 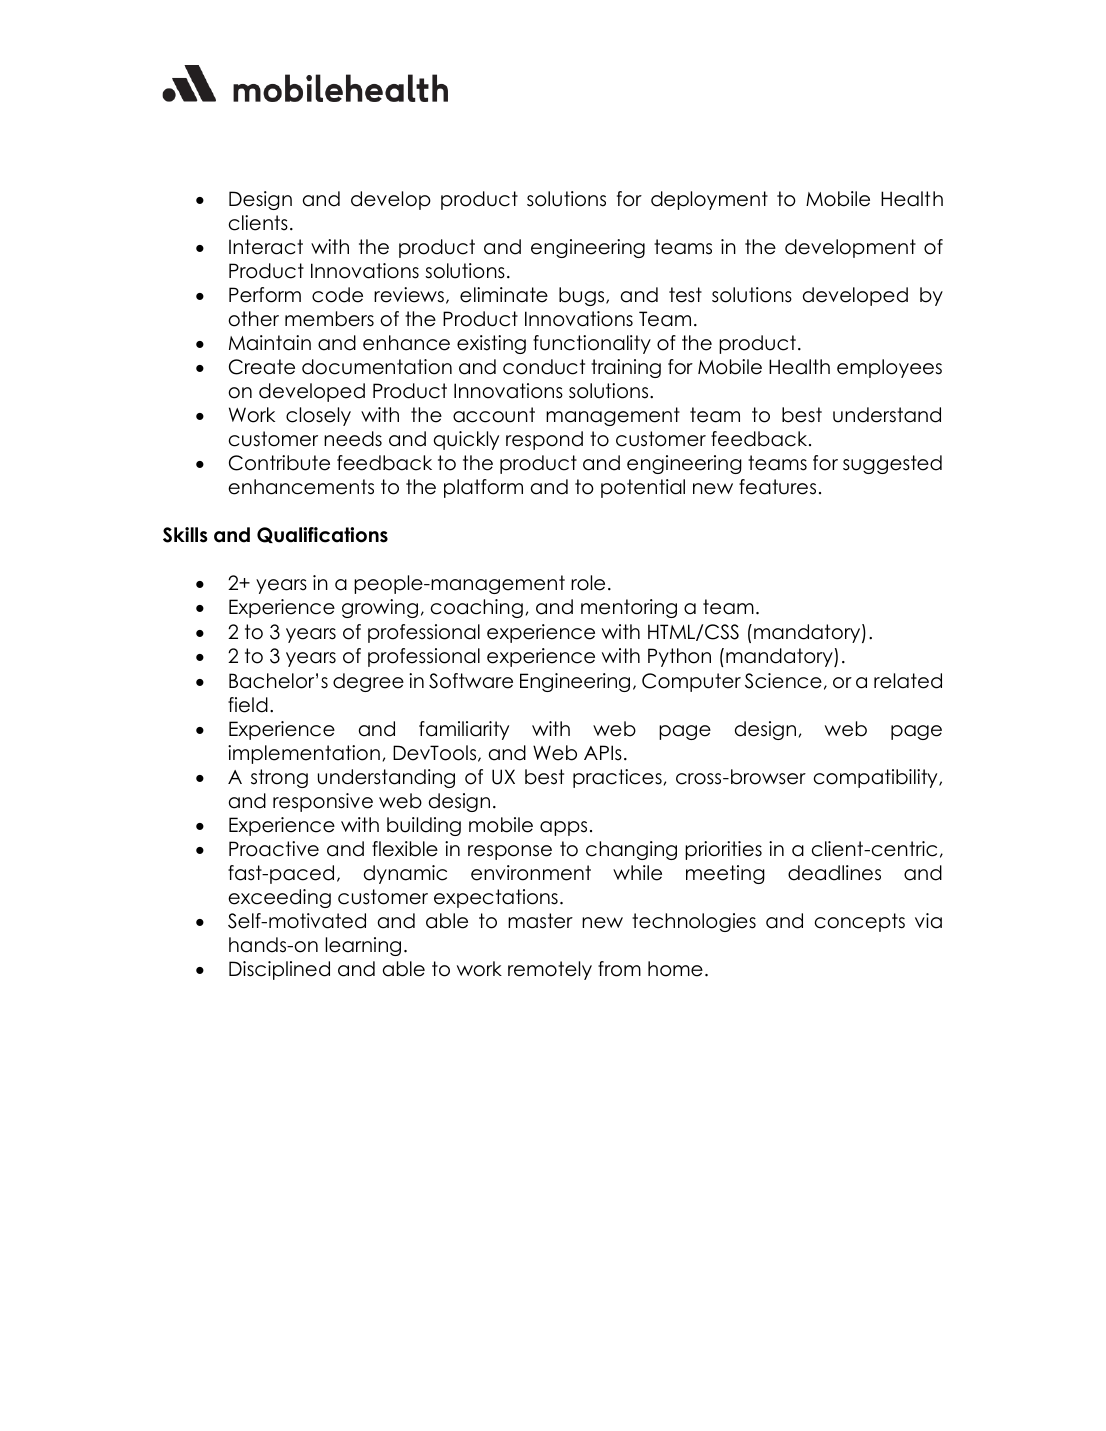 What do you see at coordinates (588, 583) in the screenshot?
I see `role` at bounding box center [588, 583].
